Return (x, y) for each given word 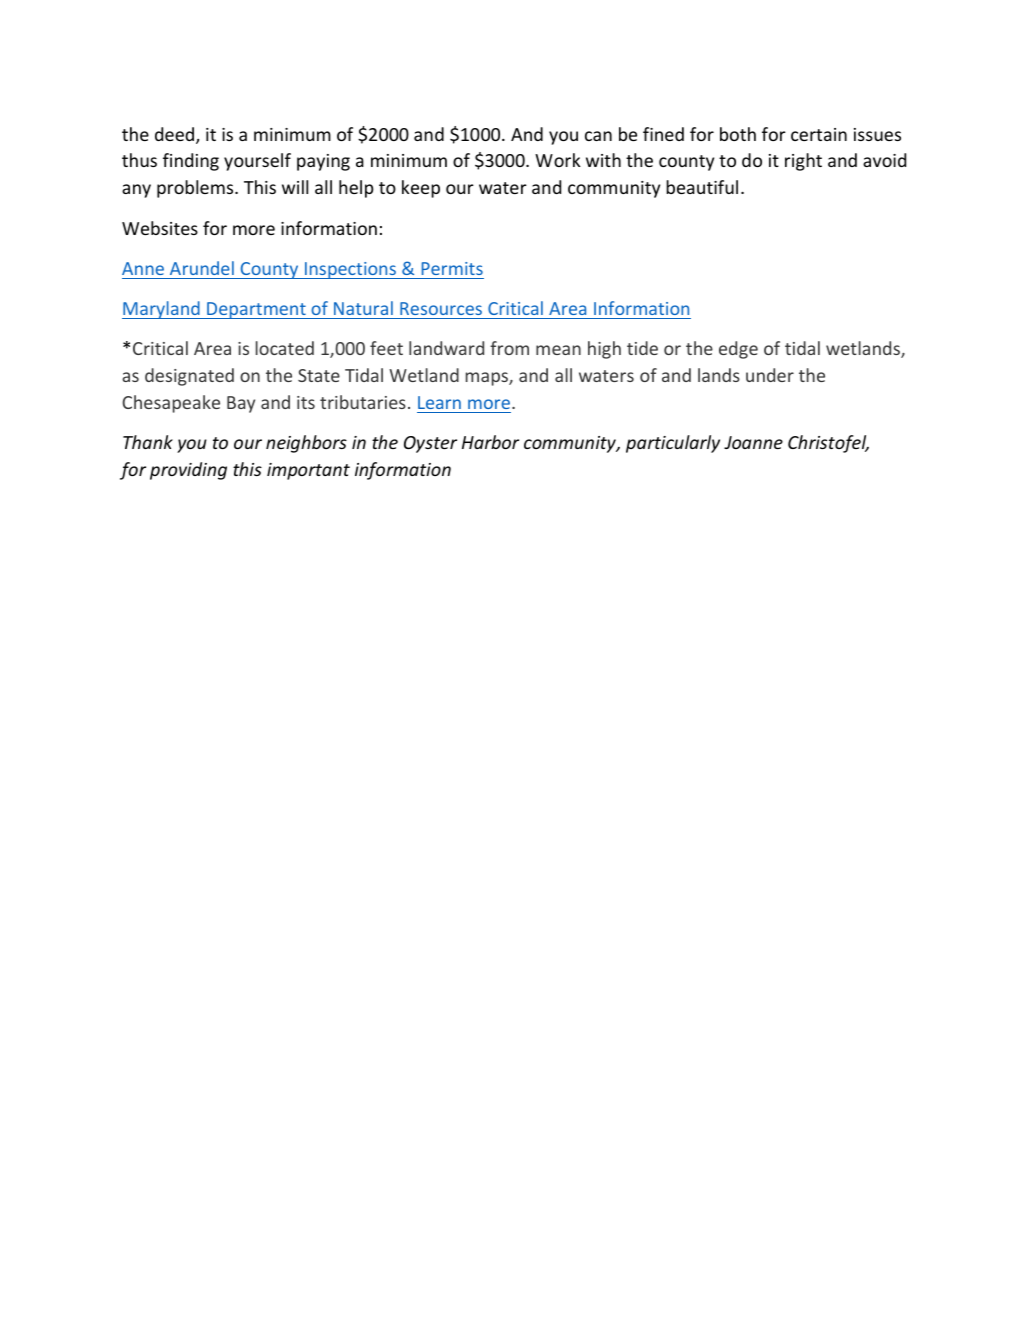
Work (558, 160)
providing (188, 471)
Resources (441, 308)
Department (256, 310)
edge (738, 350)
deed (176, 135)
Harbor (490, 442)
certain (819, 134)
